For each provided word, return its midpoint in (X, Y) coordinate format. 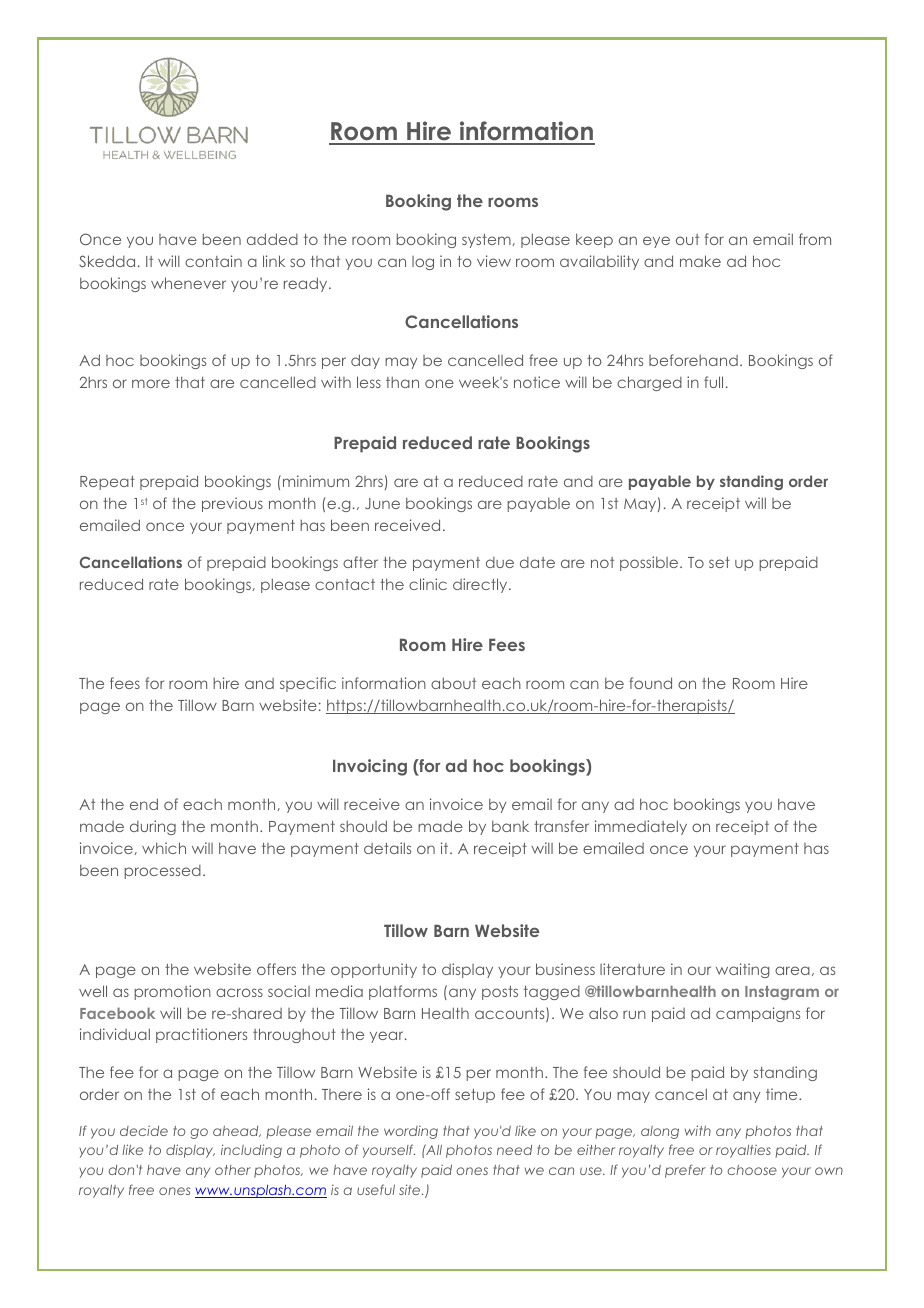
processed (162, 872)
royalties (743, 1151)
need (514, 1150)
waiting (743, 970)
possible (650, 563)
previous (232, 504)
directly (481, 585)
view (494, 261)
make (700, 261)
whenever (188, 283)
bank (510, 826)
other (233, 1170)
